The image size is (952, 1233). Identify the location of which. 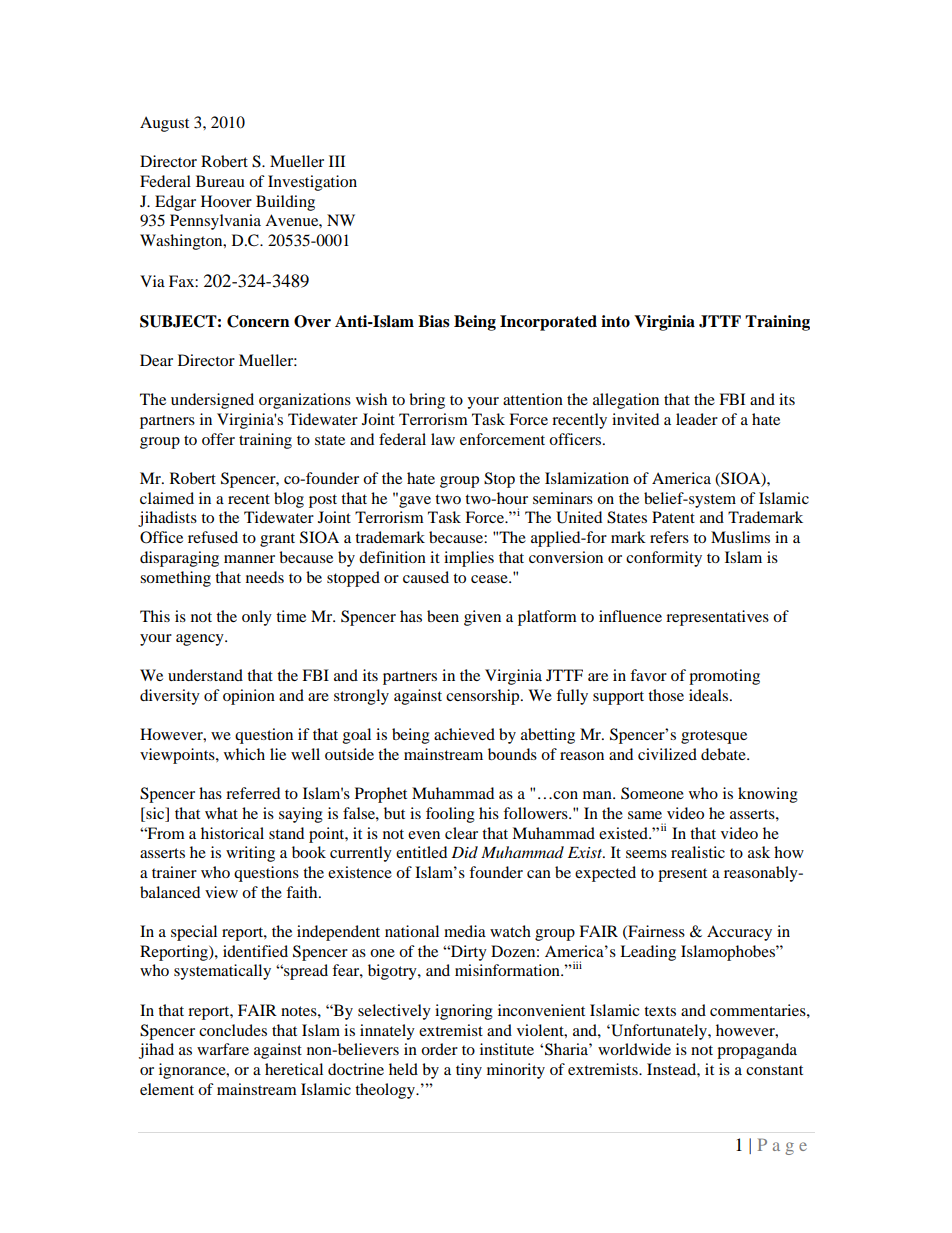
(244, 754).
